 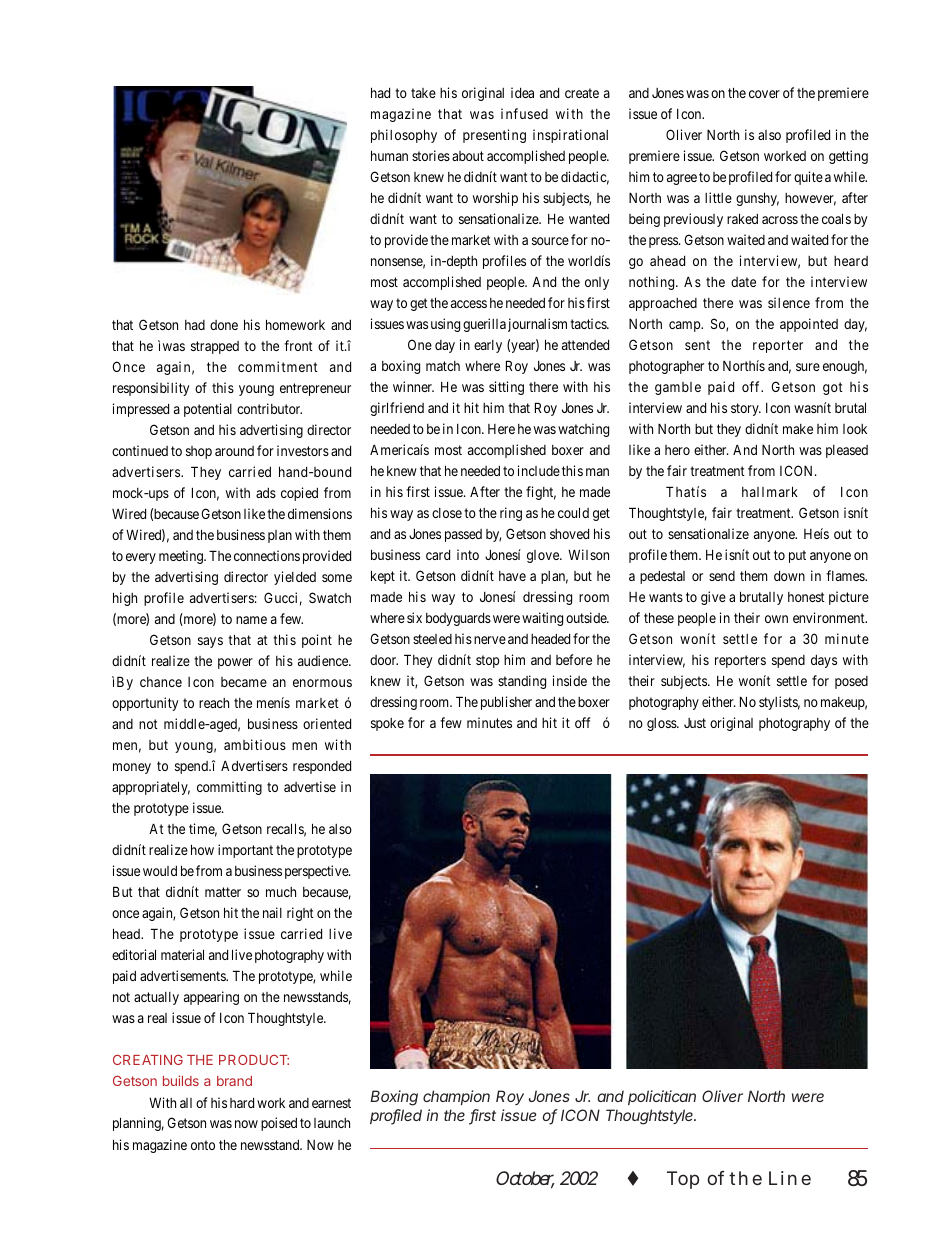 I want to click on sure, so click(x=808, y=367).
